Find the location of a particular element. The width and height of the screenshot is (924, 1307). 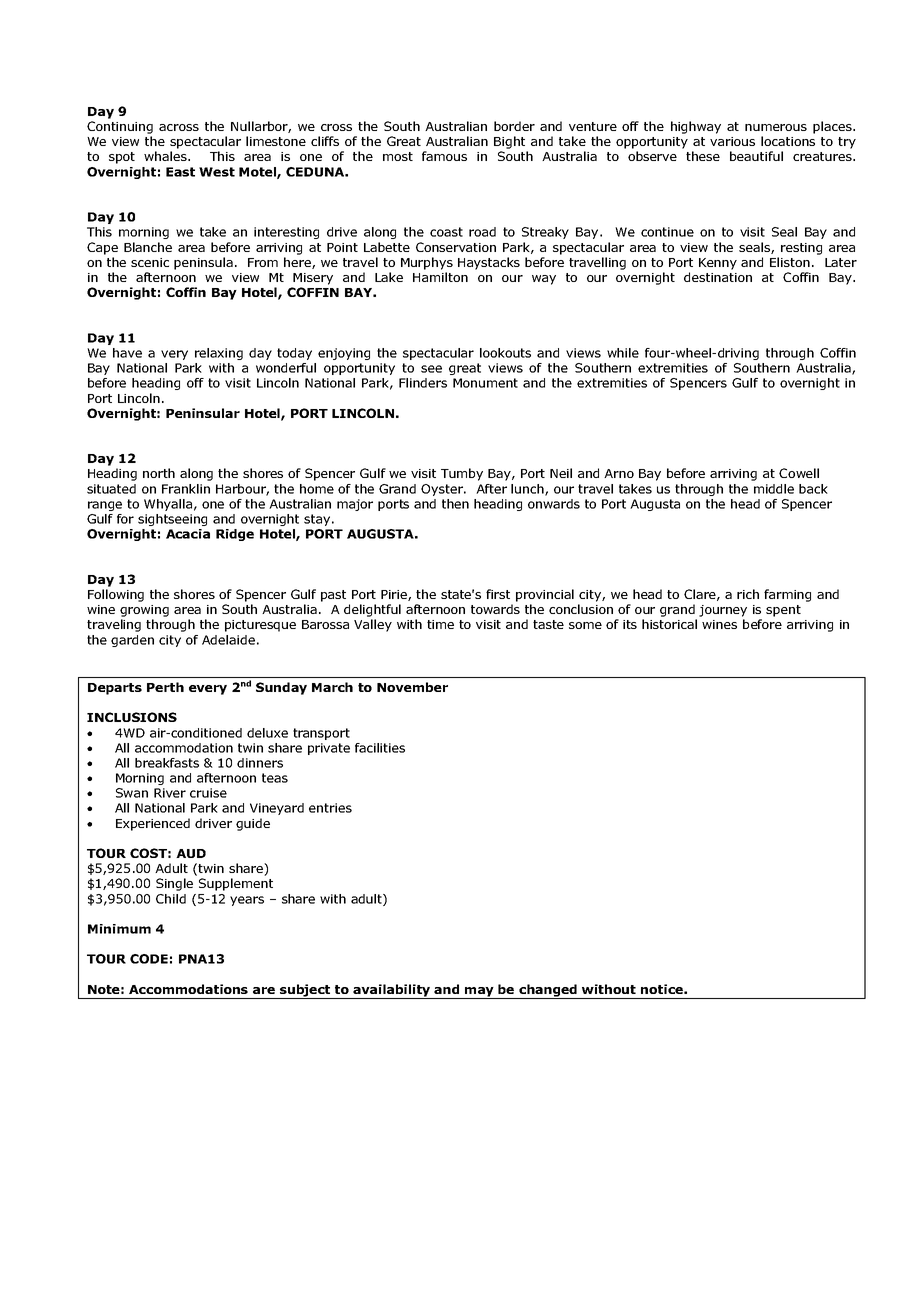

may is located at coordinates (479, 993).
